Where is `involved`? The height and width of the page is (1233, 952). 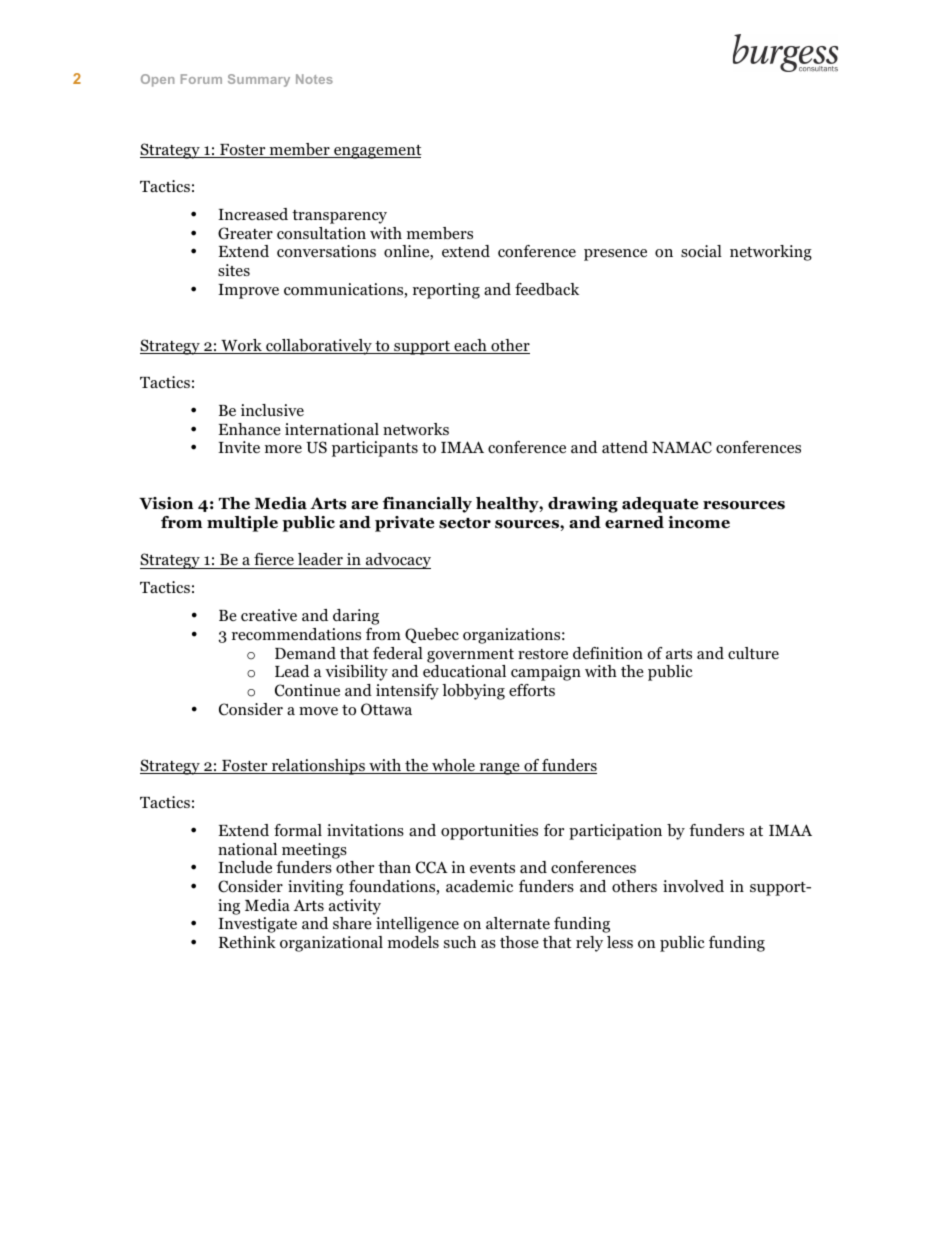
involved is located at coordinates (693, 886).
